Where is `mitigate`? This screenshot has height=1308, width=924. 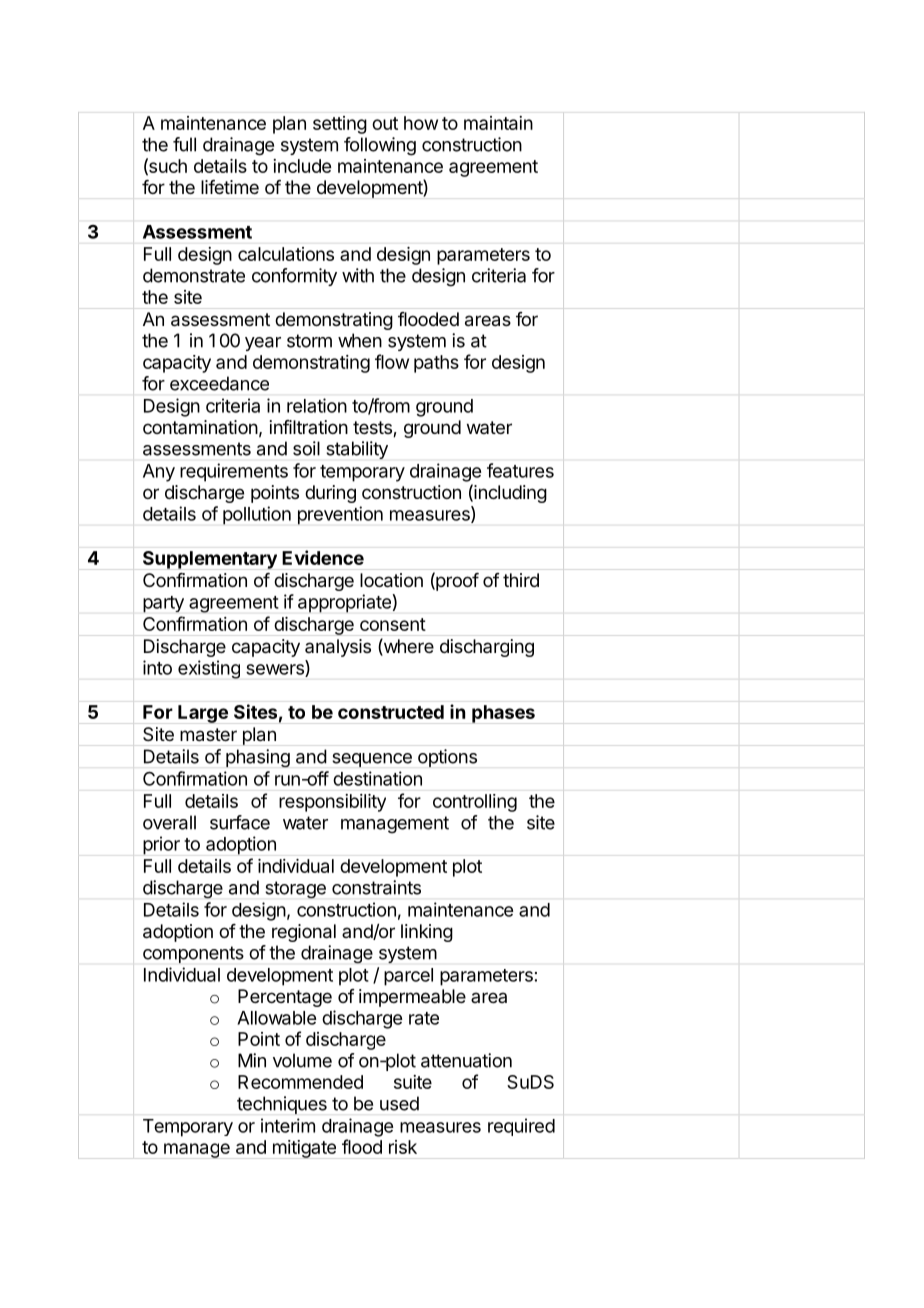
mitigate is located at coordinates (304, 1149).
